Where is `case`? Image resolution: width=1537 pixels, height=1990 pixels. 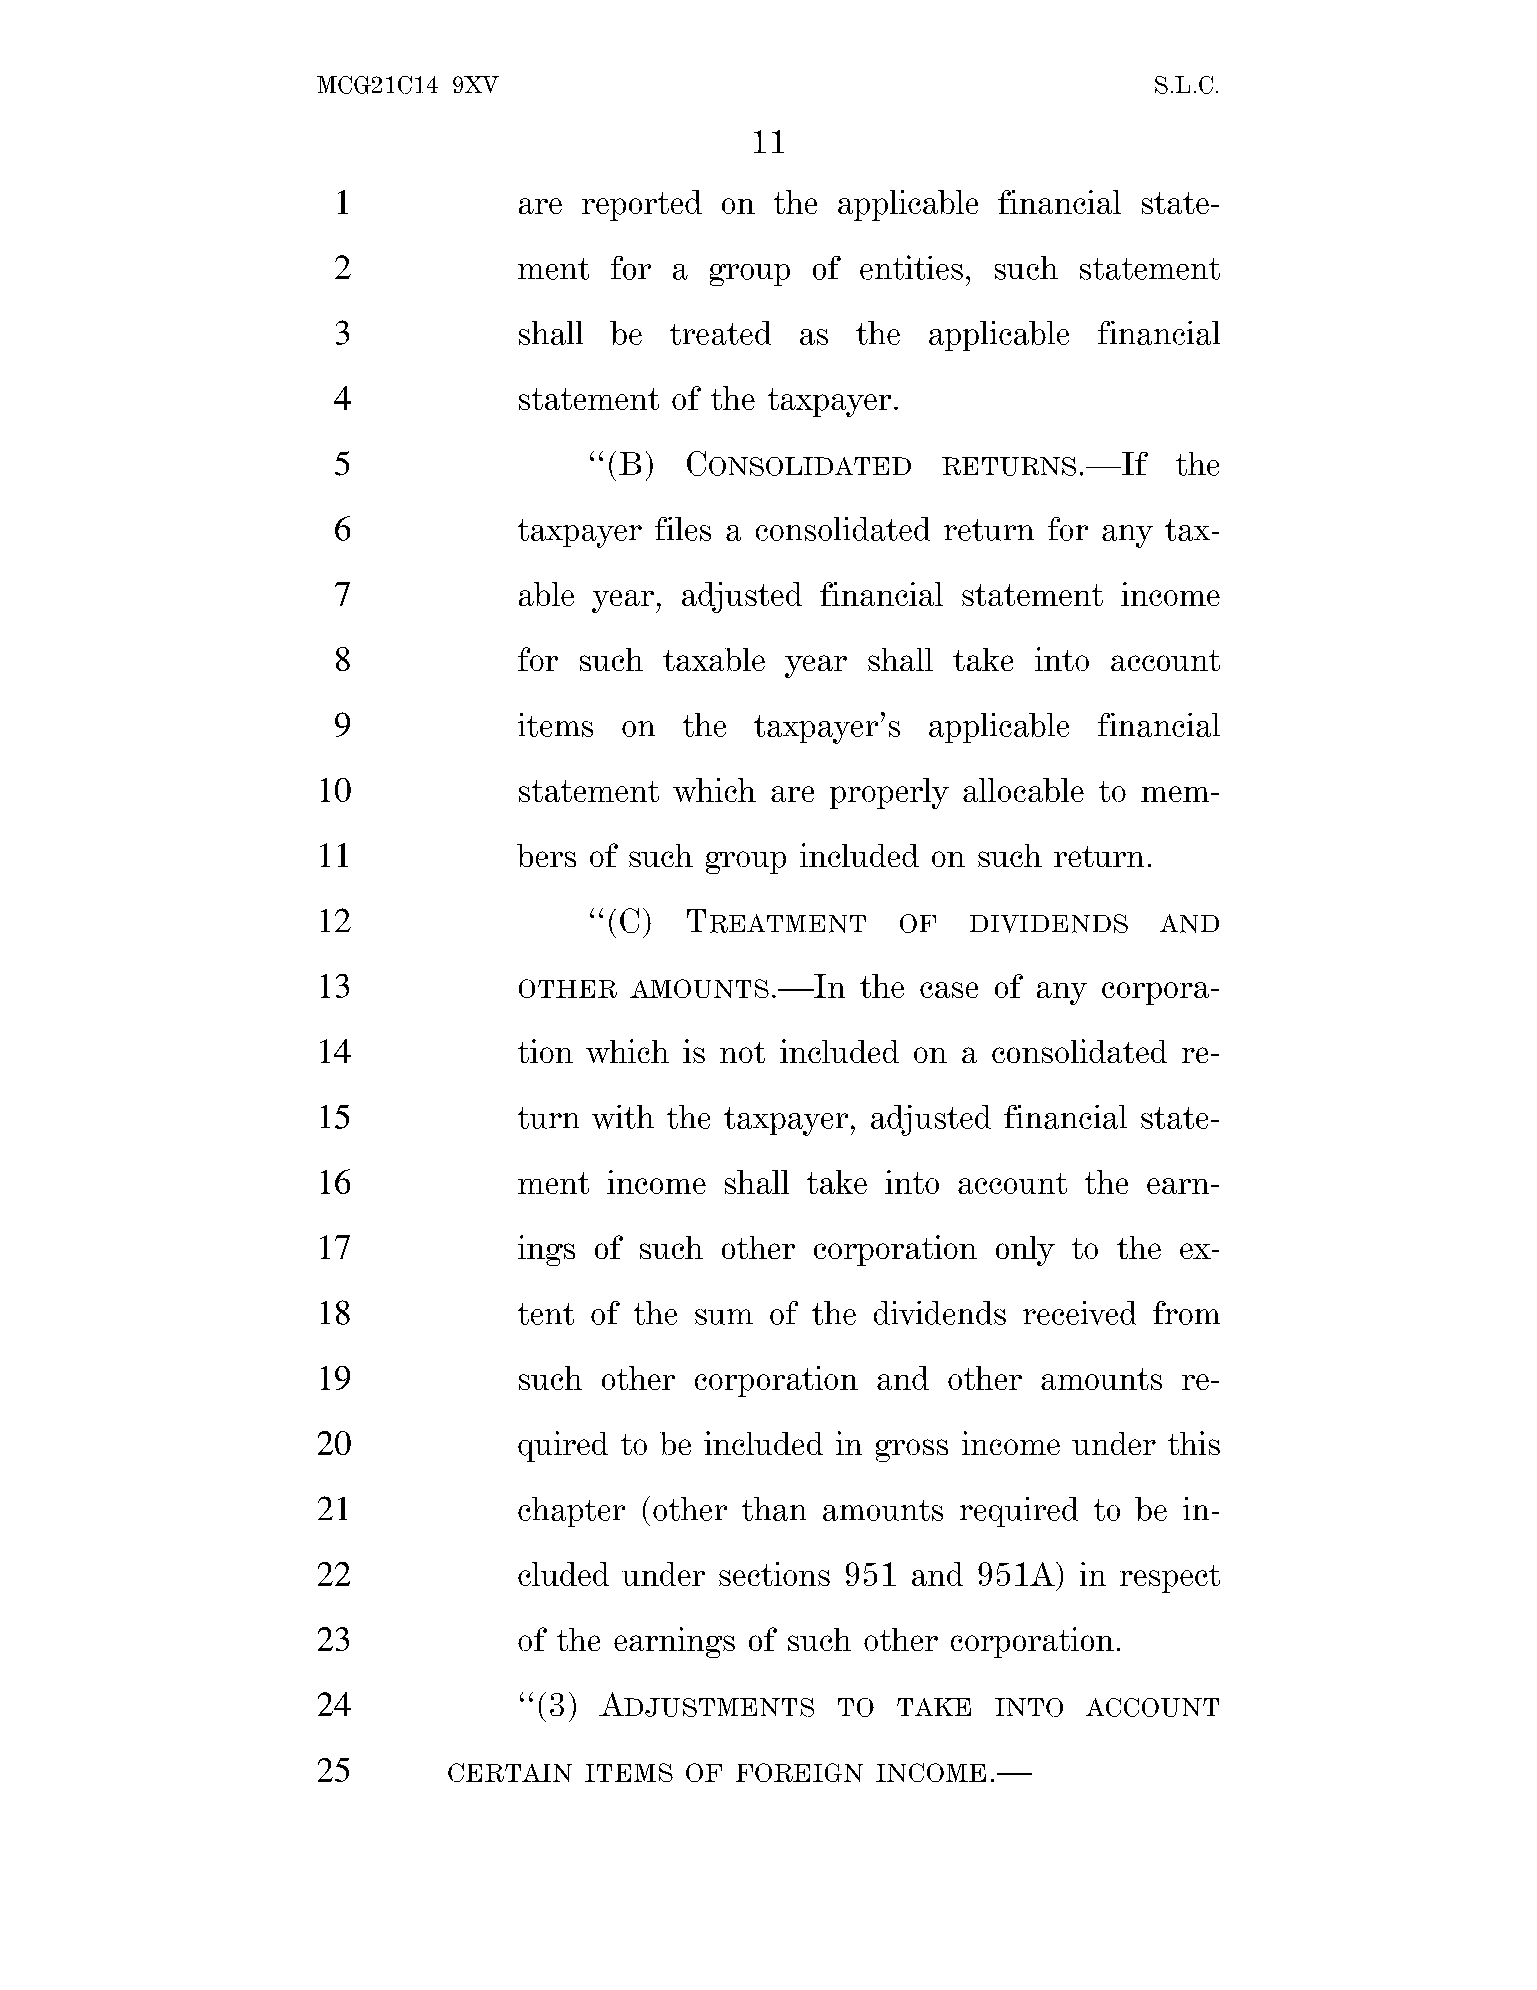
case is located at coordinates (949, 990).
